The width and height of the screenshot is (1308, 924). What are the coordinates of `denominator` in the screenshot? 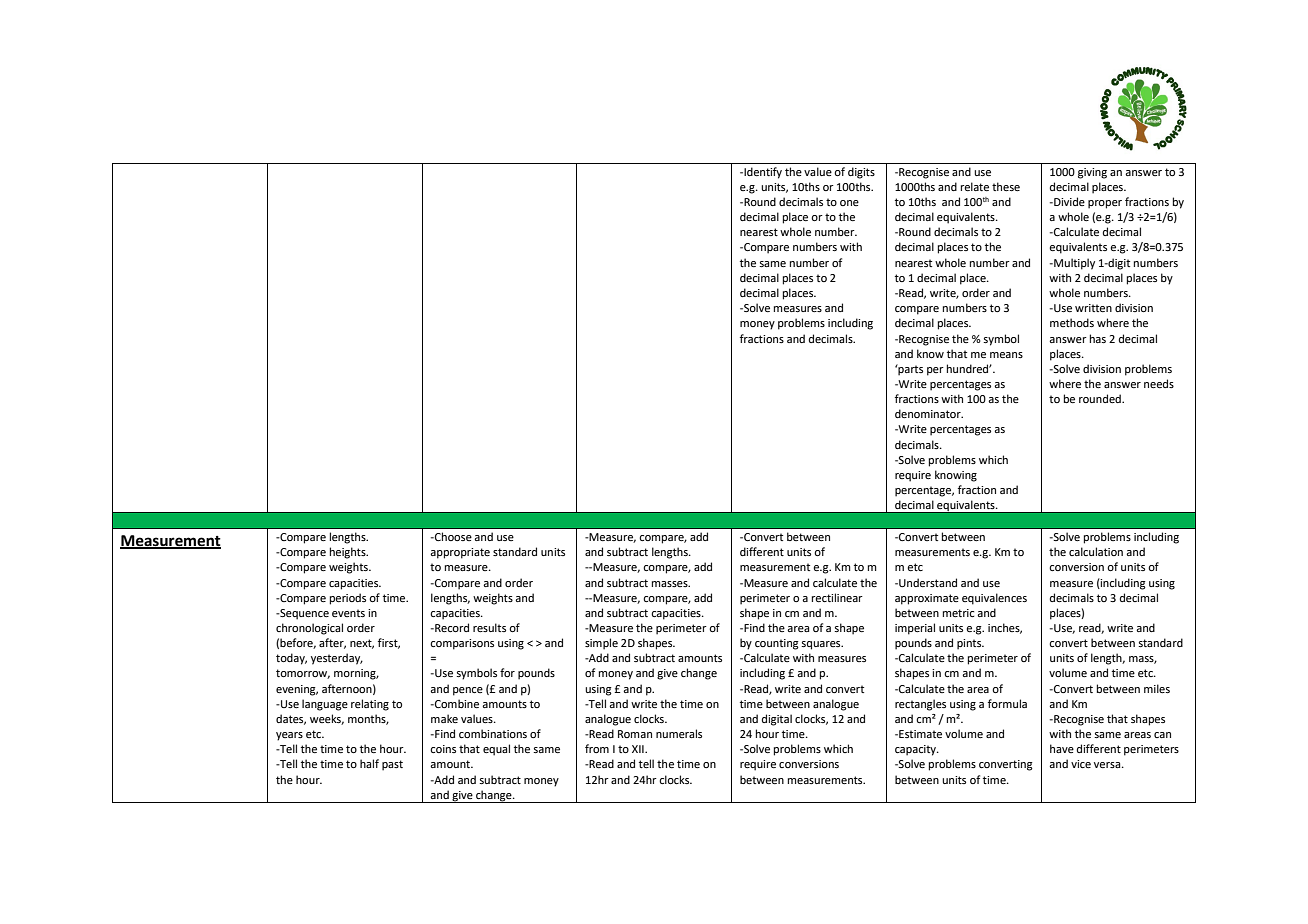 It's located at (929, 413).
